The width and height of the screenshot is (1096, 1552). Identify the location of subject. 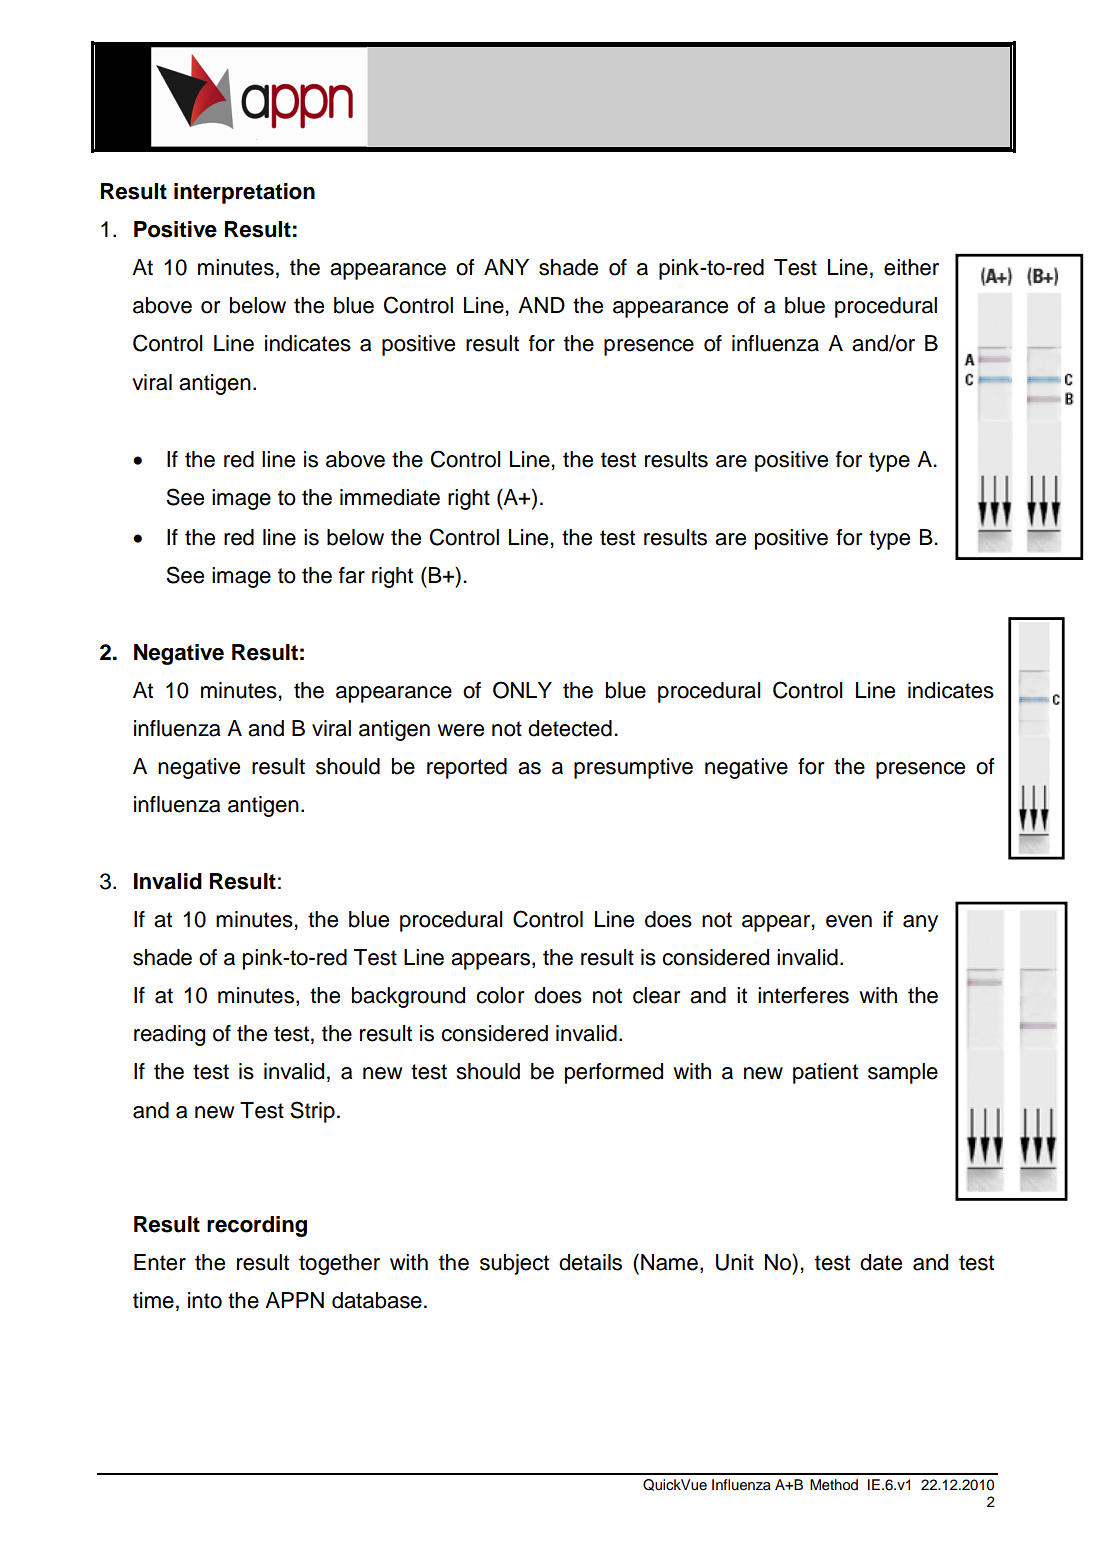
(514, 1264).
